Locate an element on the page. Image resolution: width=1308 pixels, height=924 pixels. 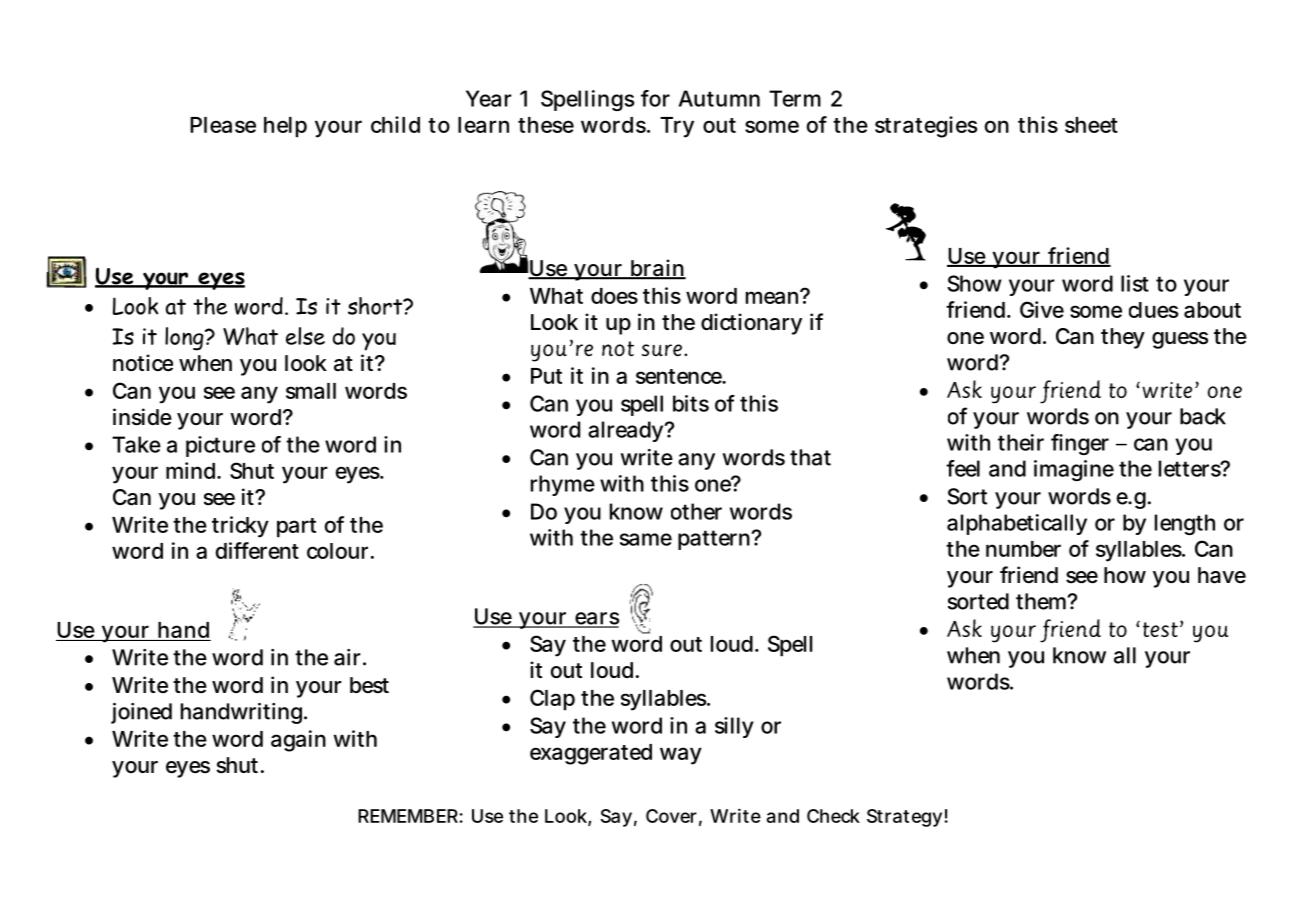
sheet is located at coordinates (1091, 125).
